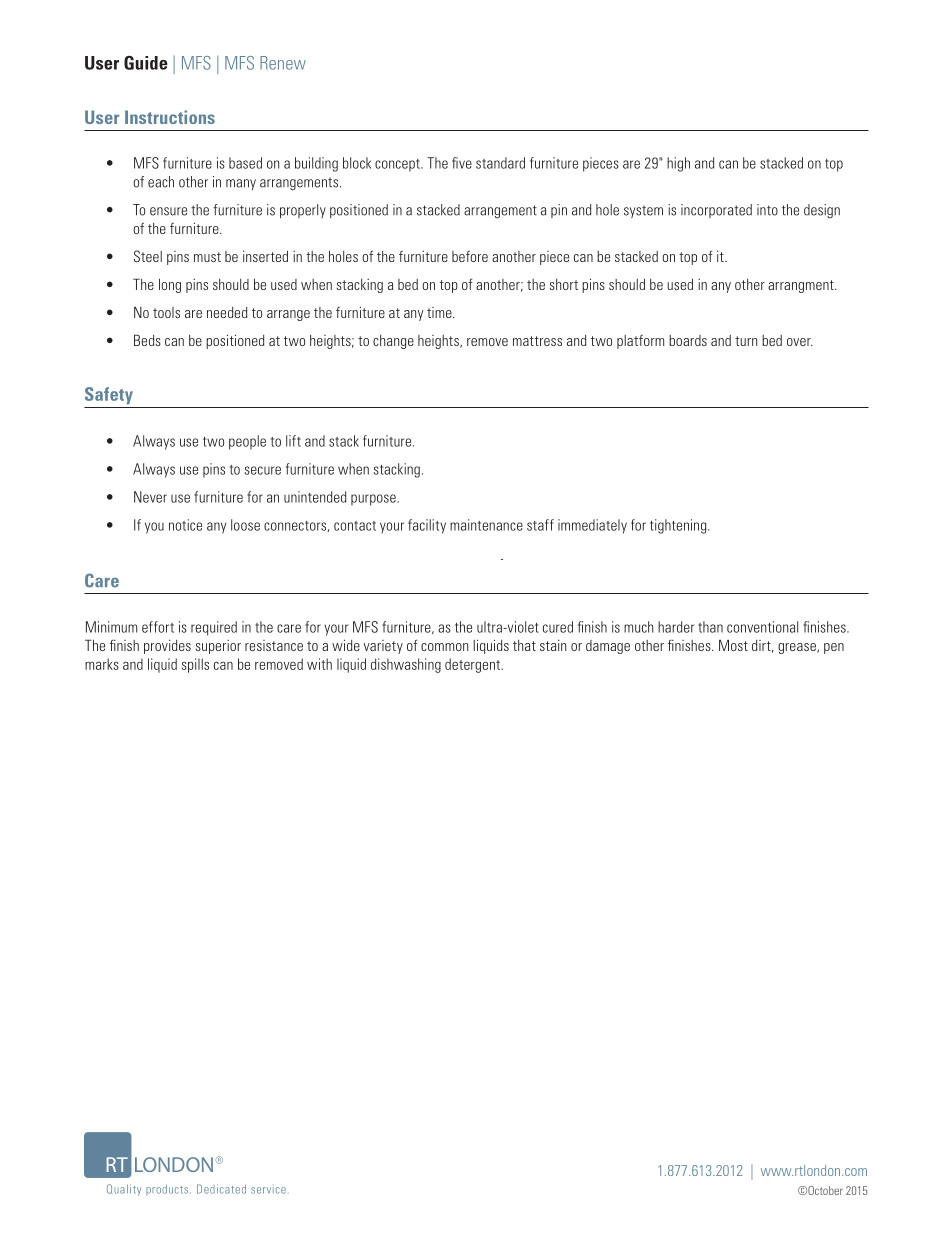 This screenshot has height=1233, width=952. What do you see at coordinates (214, 628) in the screenshot?
I see `required` at bounding box center [214, 628].
